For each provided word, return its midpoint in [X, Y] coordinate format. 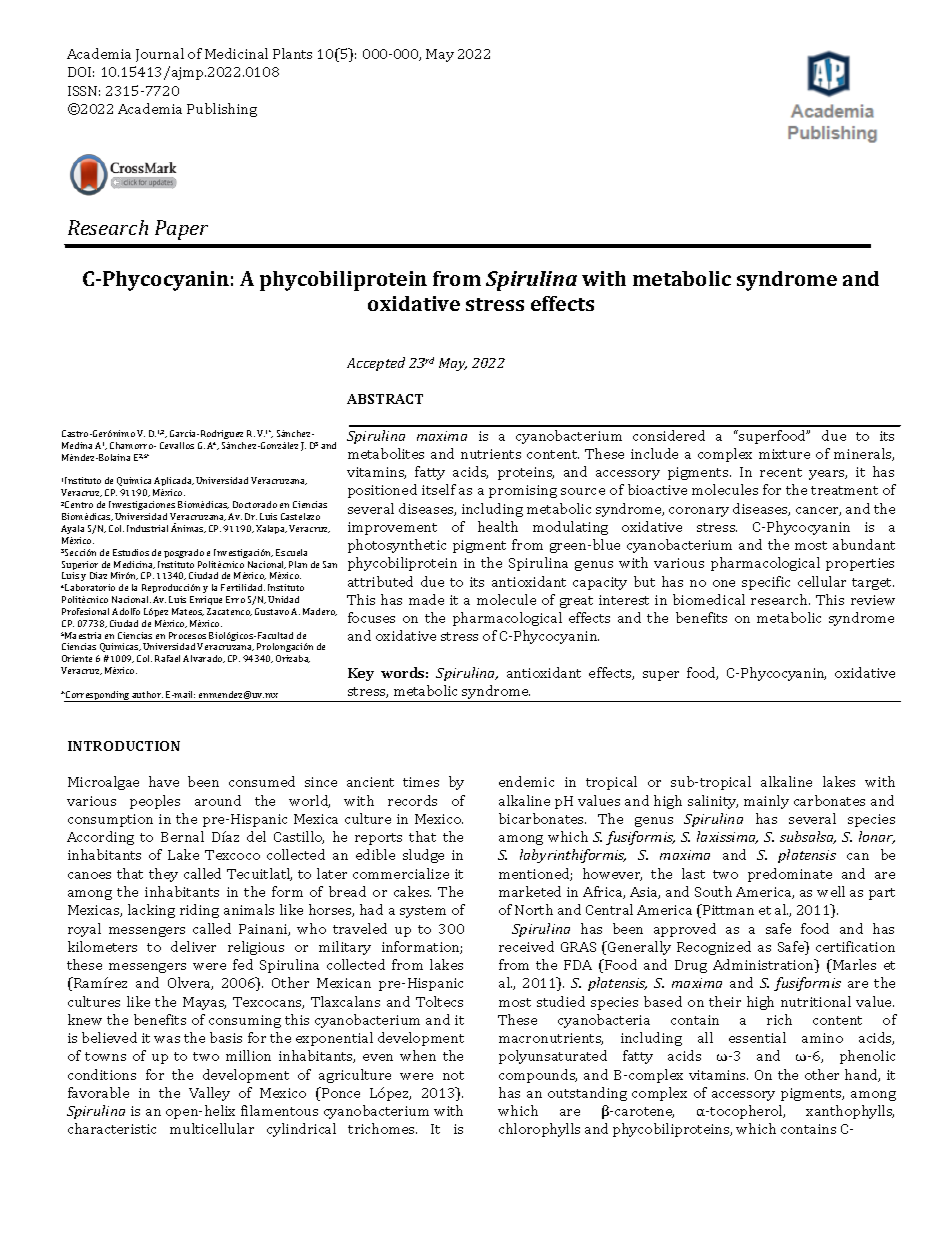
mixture [784, 454]
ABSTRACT [385, 399]
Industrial [147, 528]
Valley [209, 1094]
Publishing [222, 110]
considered [669, 435]
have [164, 781]
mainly [766, 802]
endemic [526, 781]
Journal [160, 55]
